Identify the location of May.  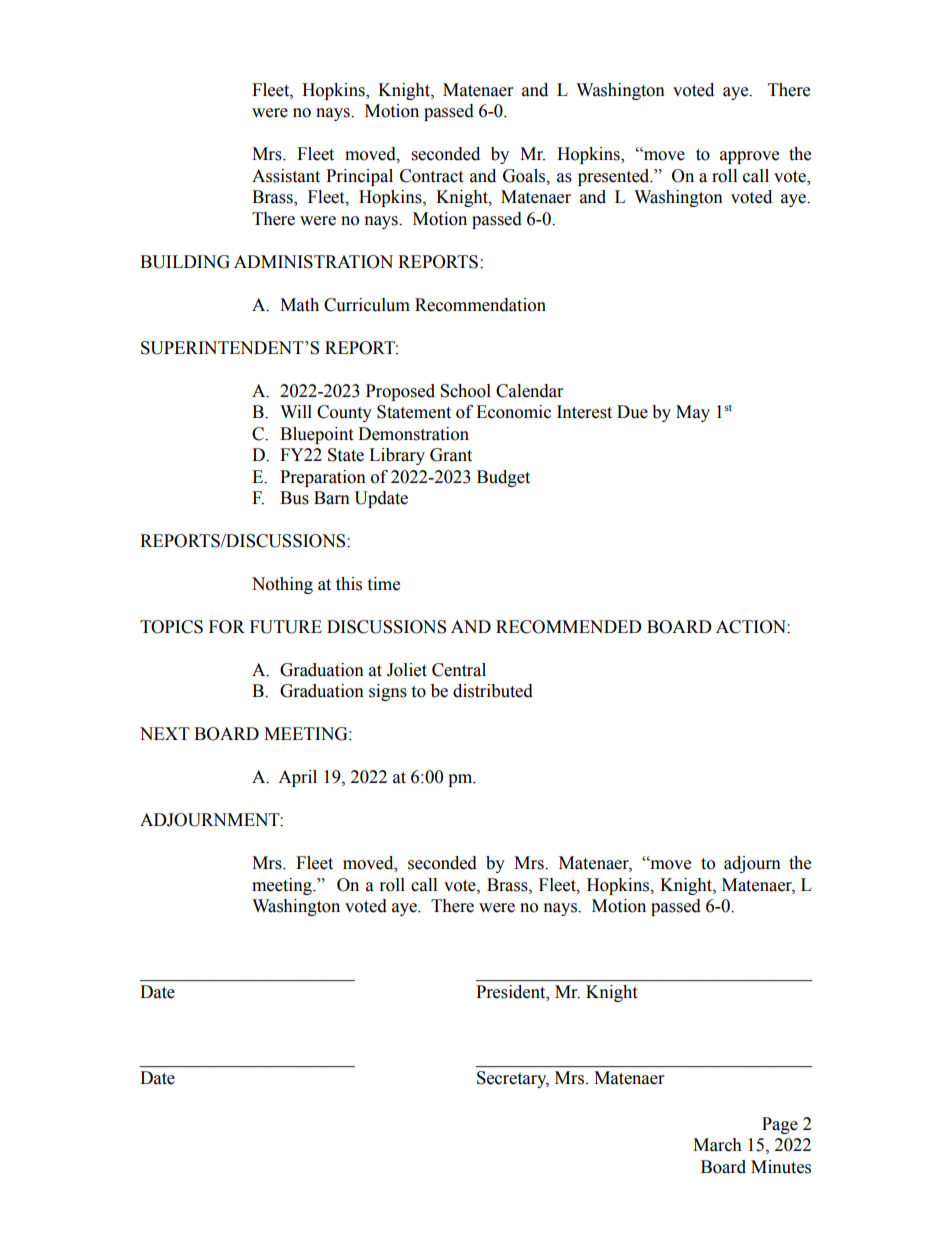
(693, 413).
